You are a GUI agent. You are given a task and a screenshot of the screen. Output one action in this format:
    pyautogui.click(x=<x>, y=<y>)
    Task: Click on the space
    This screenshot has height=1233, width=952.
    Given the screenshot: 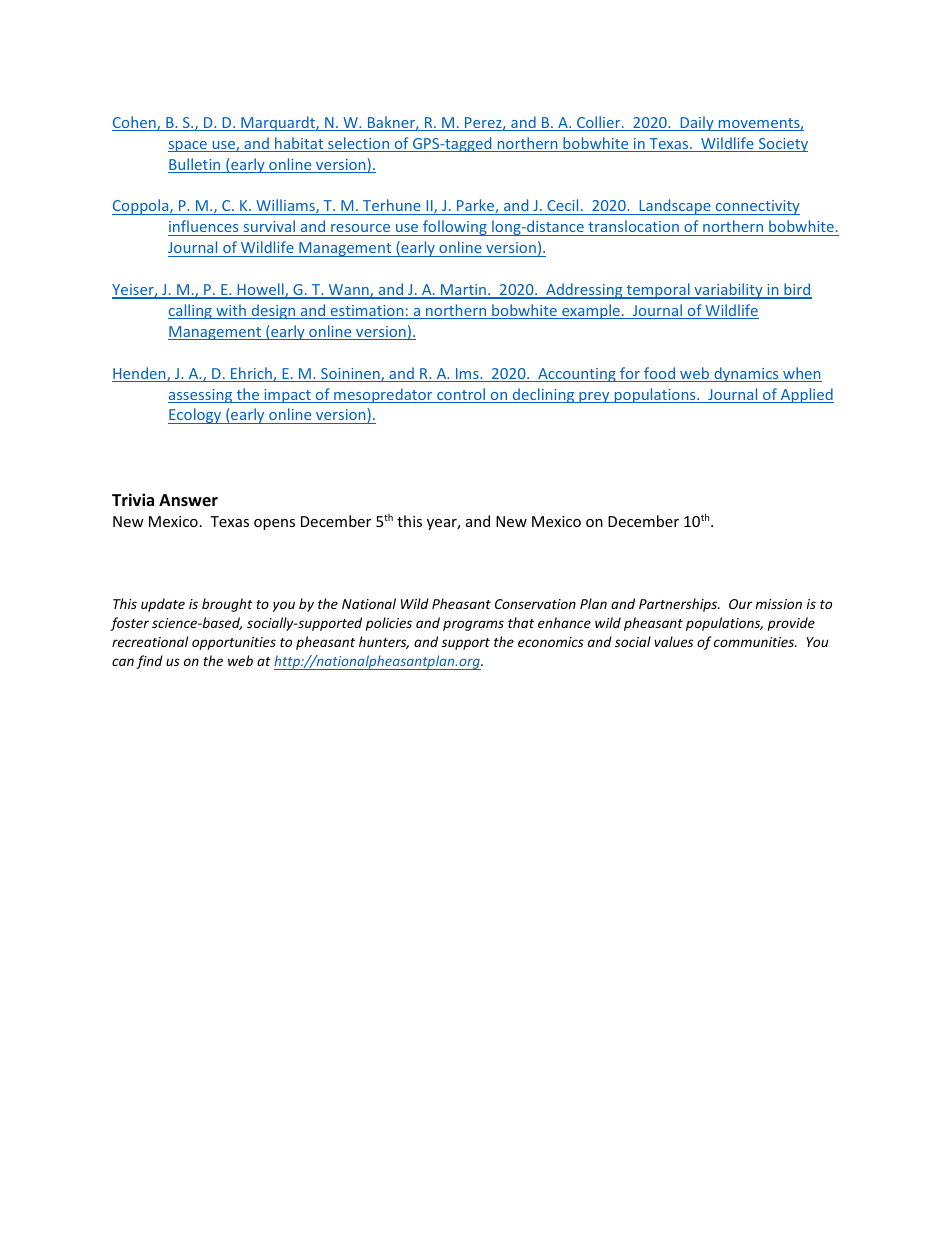 What is the action you would take?
    pyautogui.click(x=188, y=146)
